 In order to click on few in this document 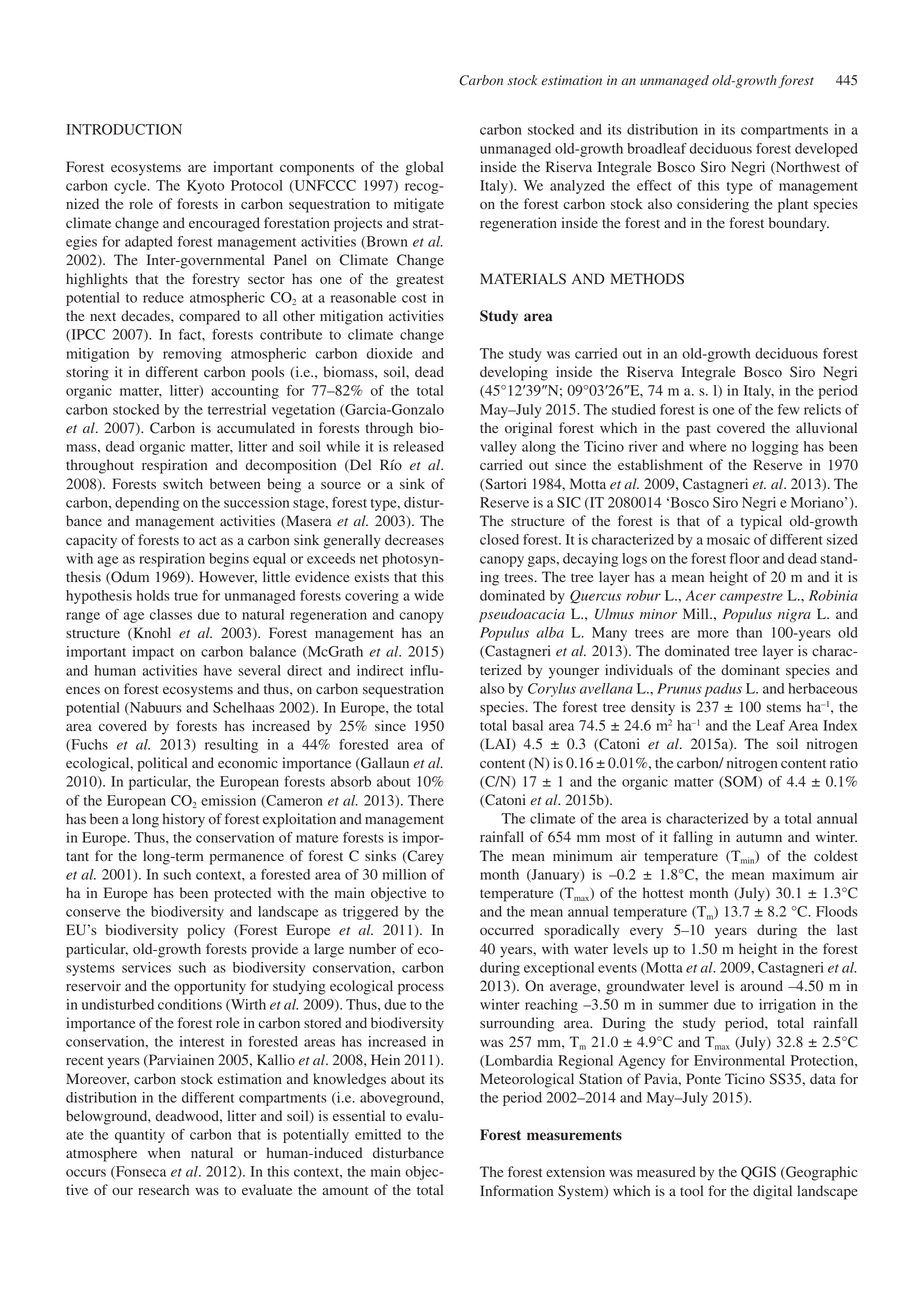, I will do `click(789, 409)`.
